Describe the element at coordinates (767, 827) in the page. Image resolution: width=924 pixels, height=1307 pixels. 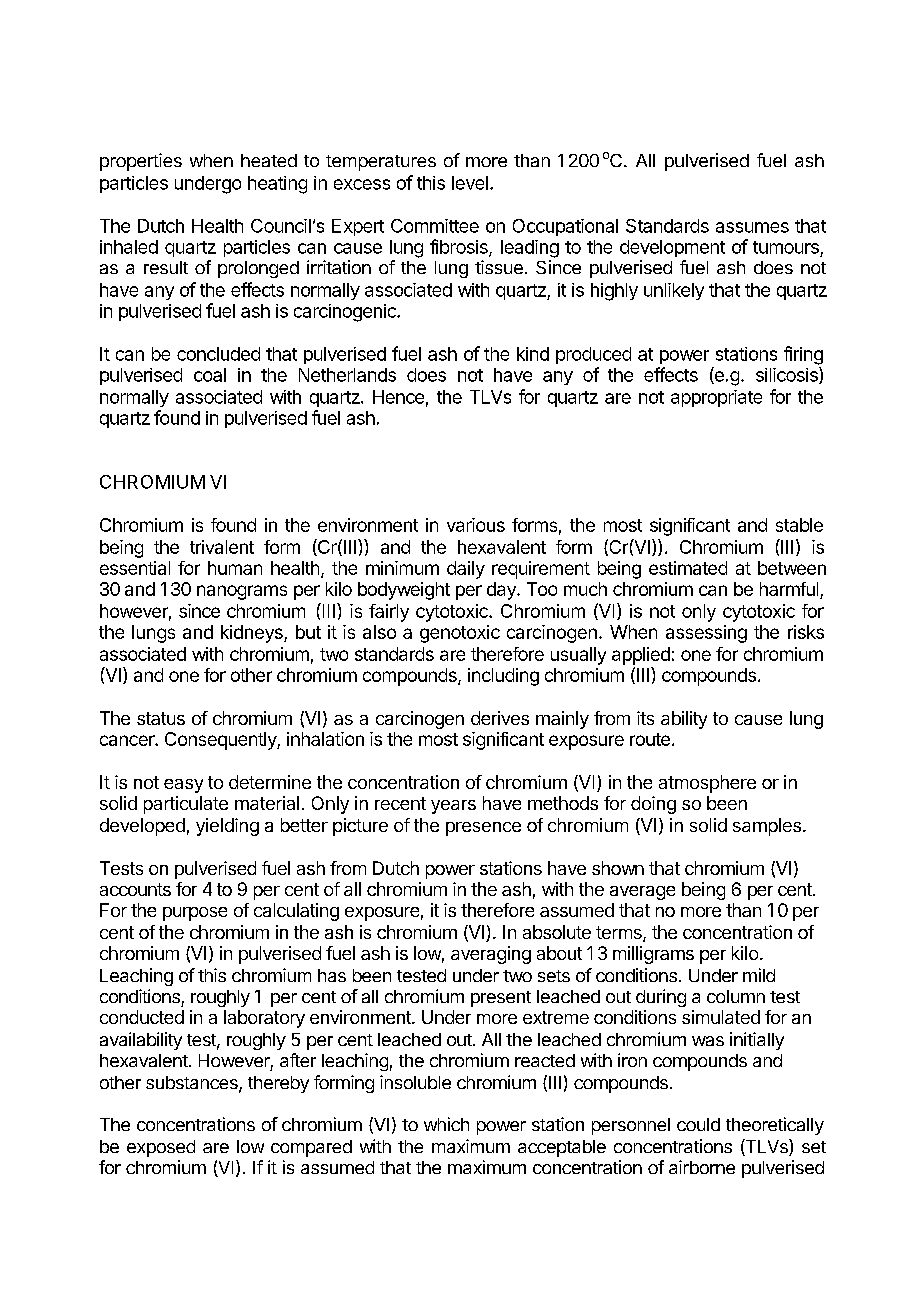
I see `samples` at that location.
